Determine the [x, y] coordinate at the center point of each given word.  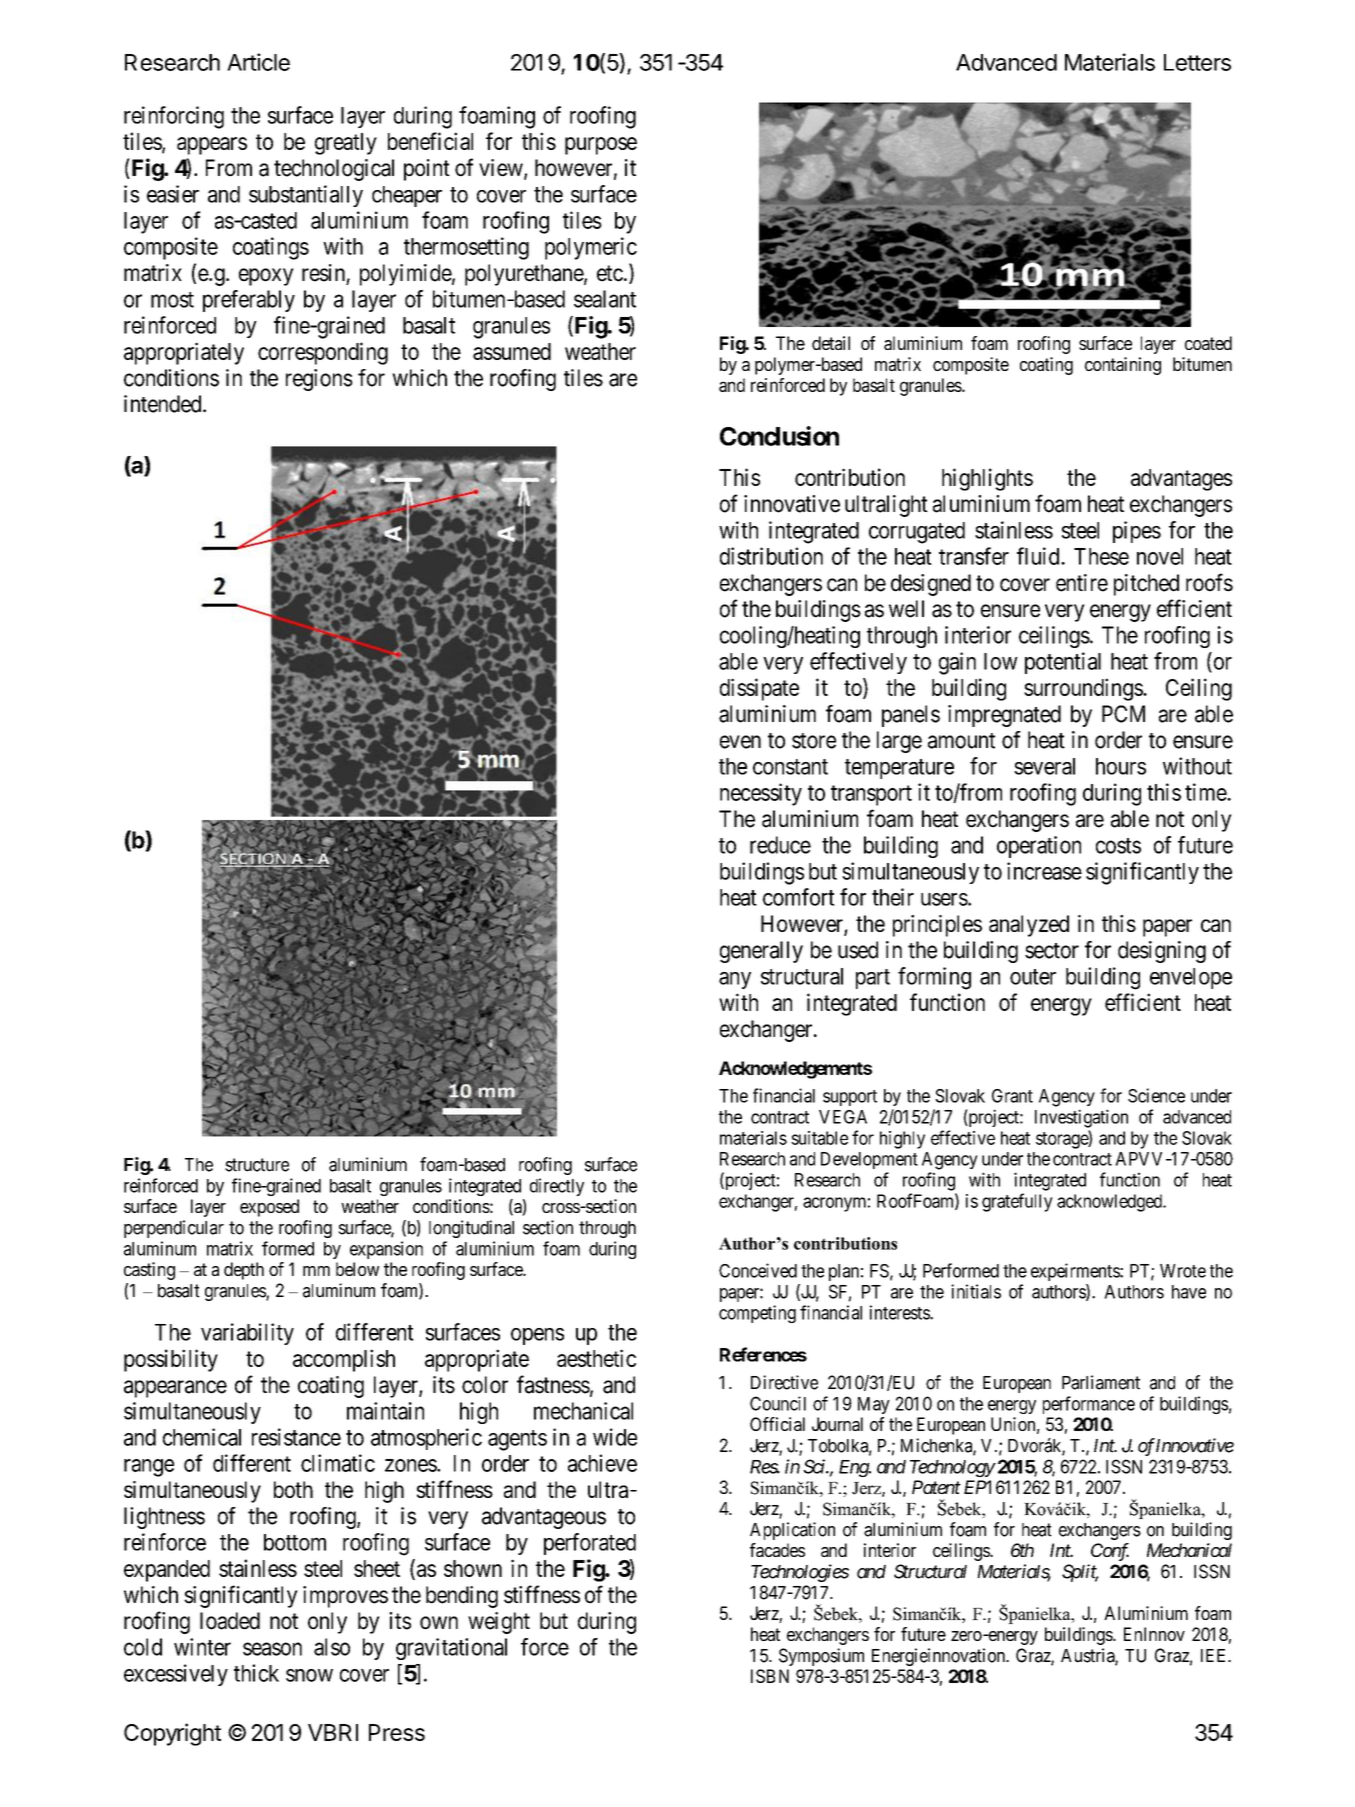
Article [258, 62]
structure [257, 1165]
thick [256, 1673]
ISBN [770, 1676]
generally [761, 952]
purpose [601, 146]
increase [1044, 871]
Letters [1197, 62]
